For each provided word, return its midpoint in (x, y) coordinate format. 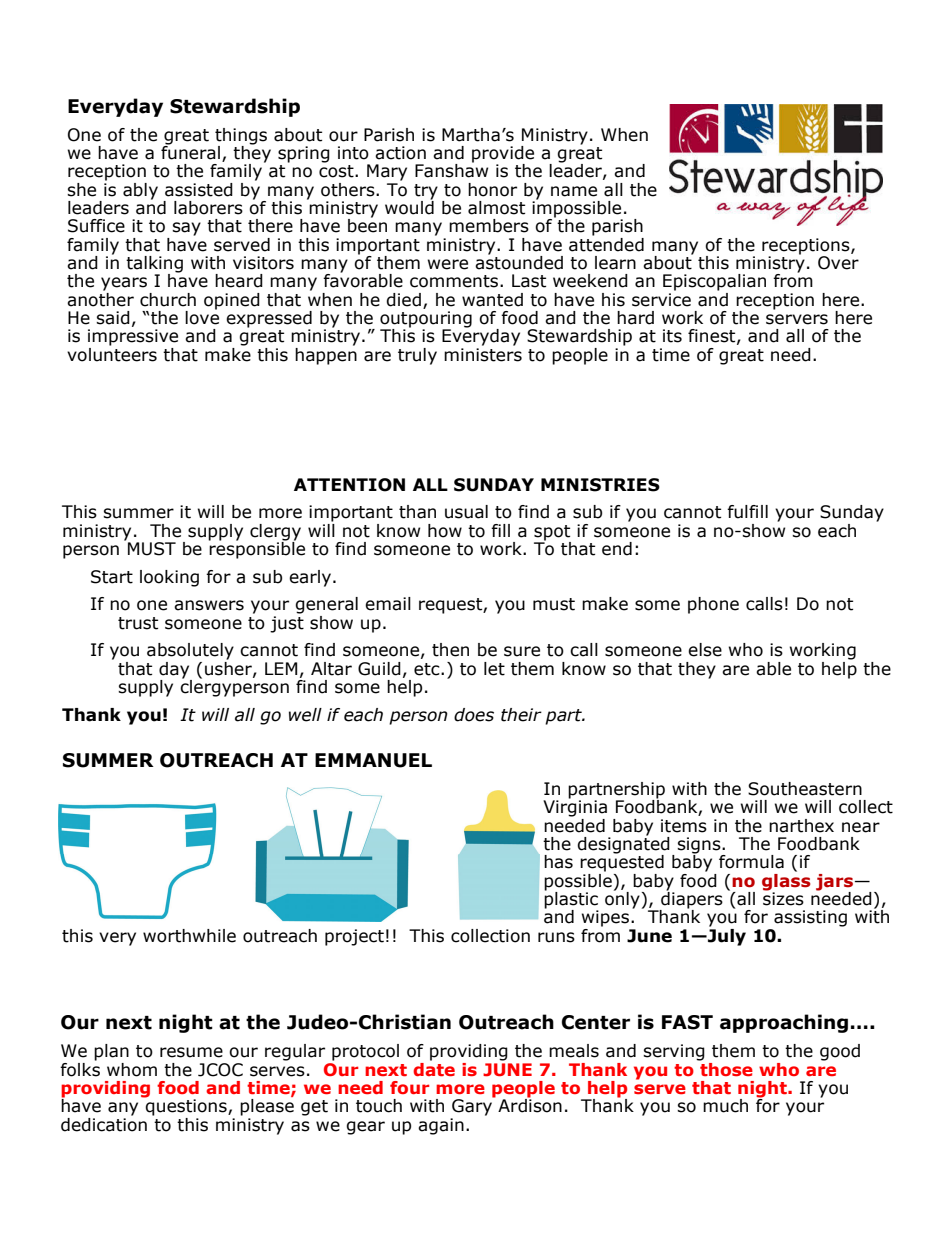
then (450, 650)
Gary (473, 1106)
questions (186, 1106)
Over (838, 263)
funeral (190, 152)
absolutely (190, 651)
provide (503, 155)
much (725, 1106)
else (705, 650)
